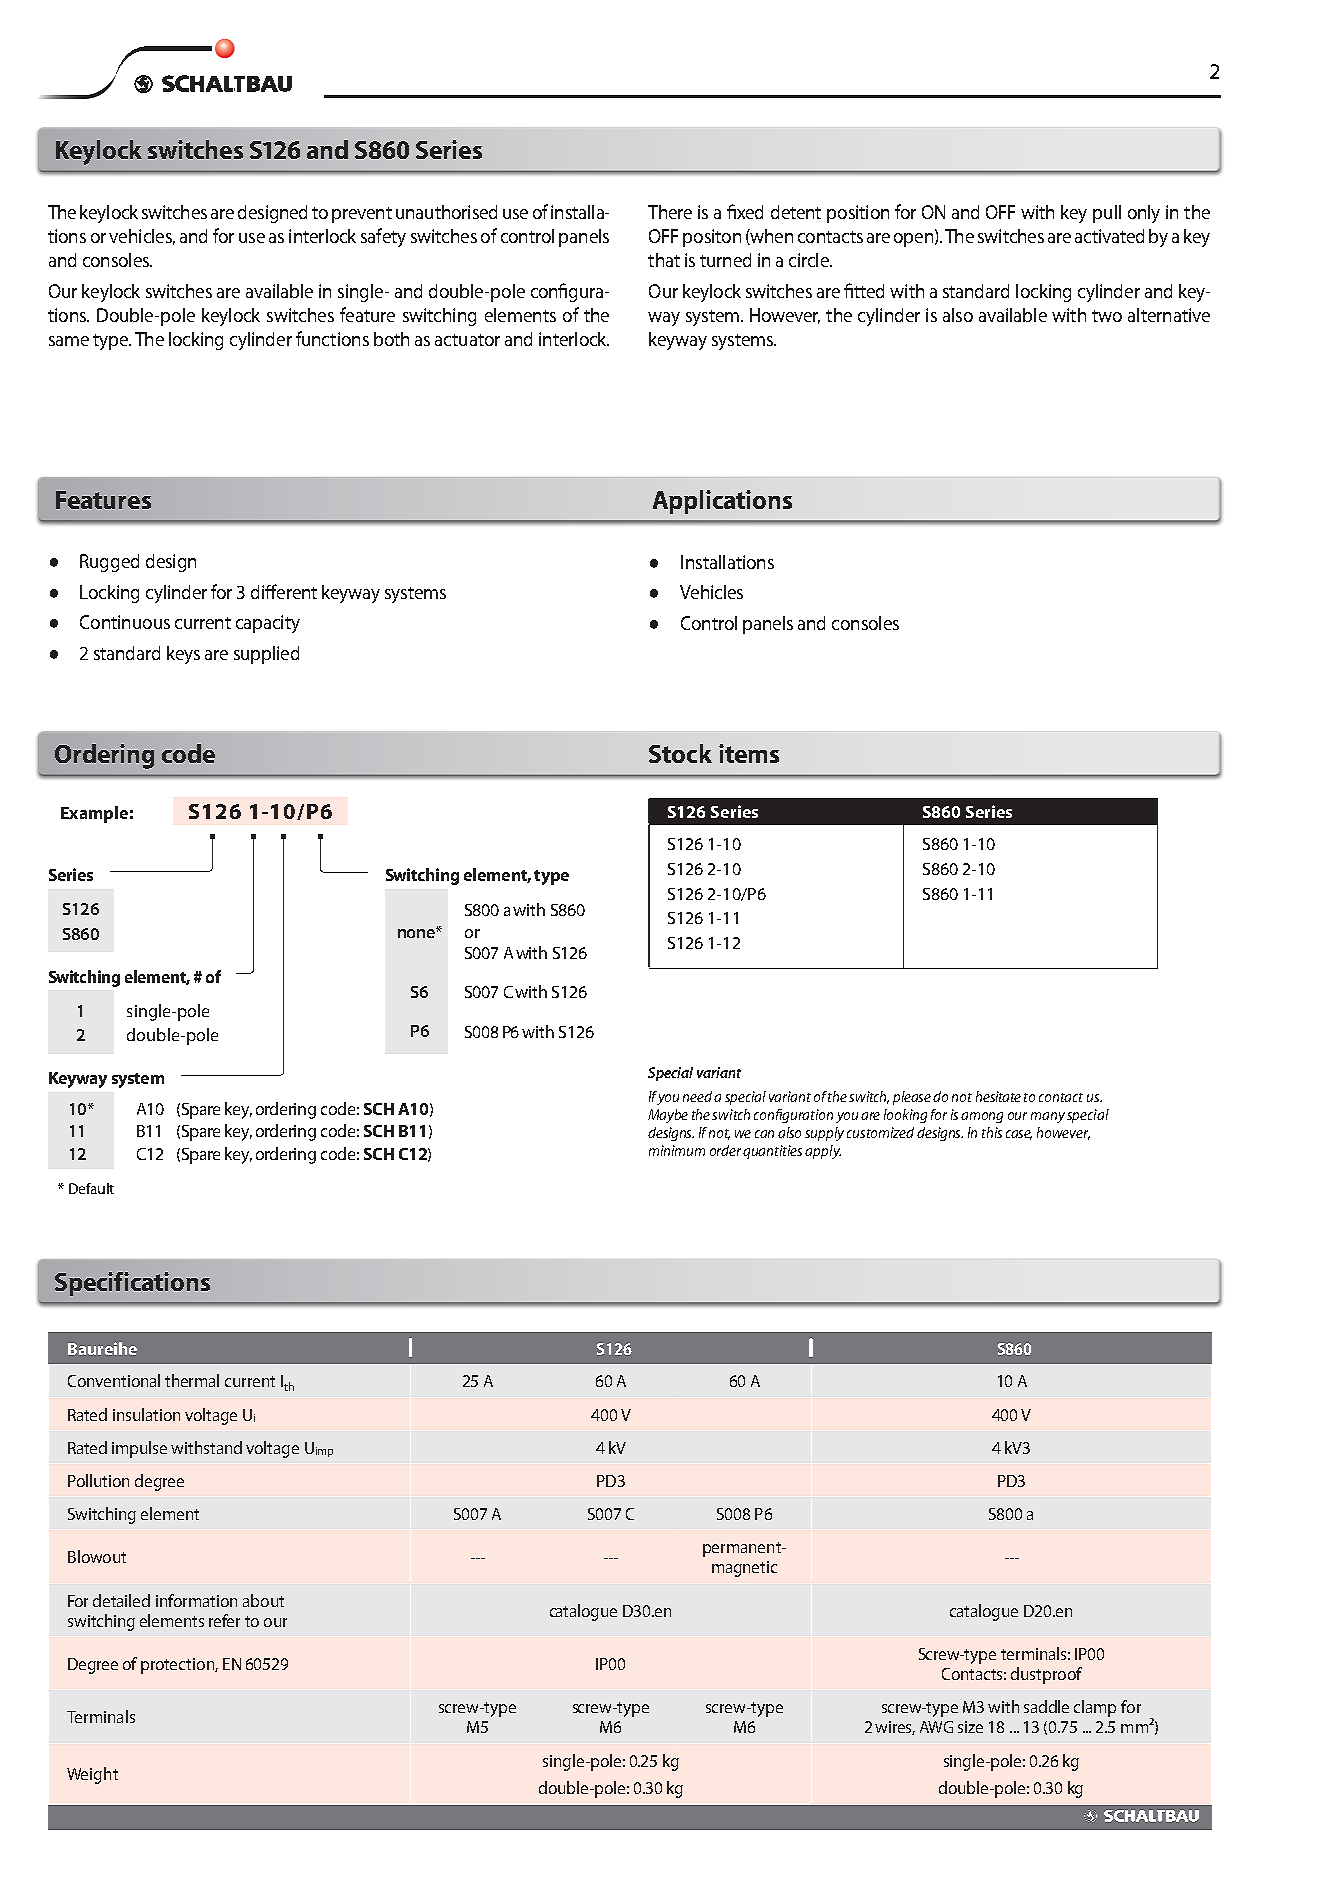 The image size is (1335, 1888). I want to click on hesitate, so click(998, 1096).
